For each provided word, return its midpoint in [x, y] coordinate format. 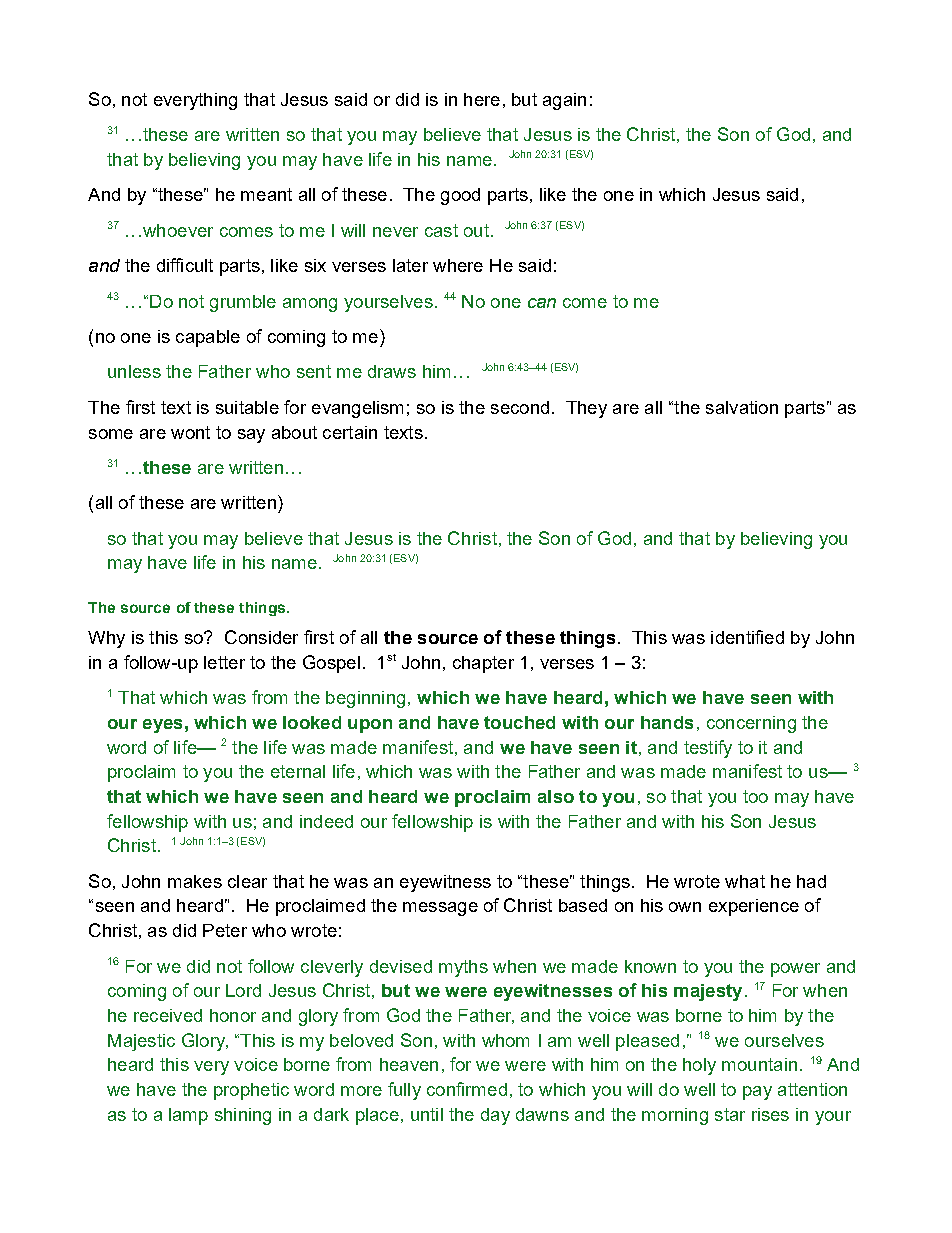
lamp [188, 1116]
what [745, 881]
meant [266, 194]
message [440, 909]
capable [208, 338]
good [460, 196]
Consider [261, 637]
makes [195, 881]
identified [747, 637]
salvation [742, 407]
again [564, 101]
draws [392, 371]
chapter [483, 664]
